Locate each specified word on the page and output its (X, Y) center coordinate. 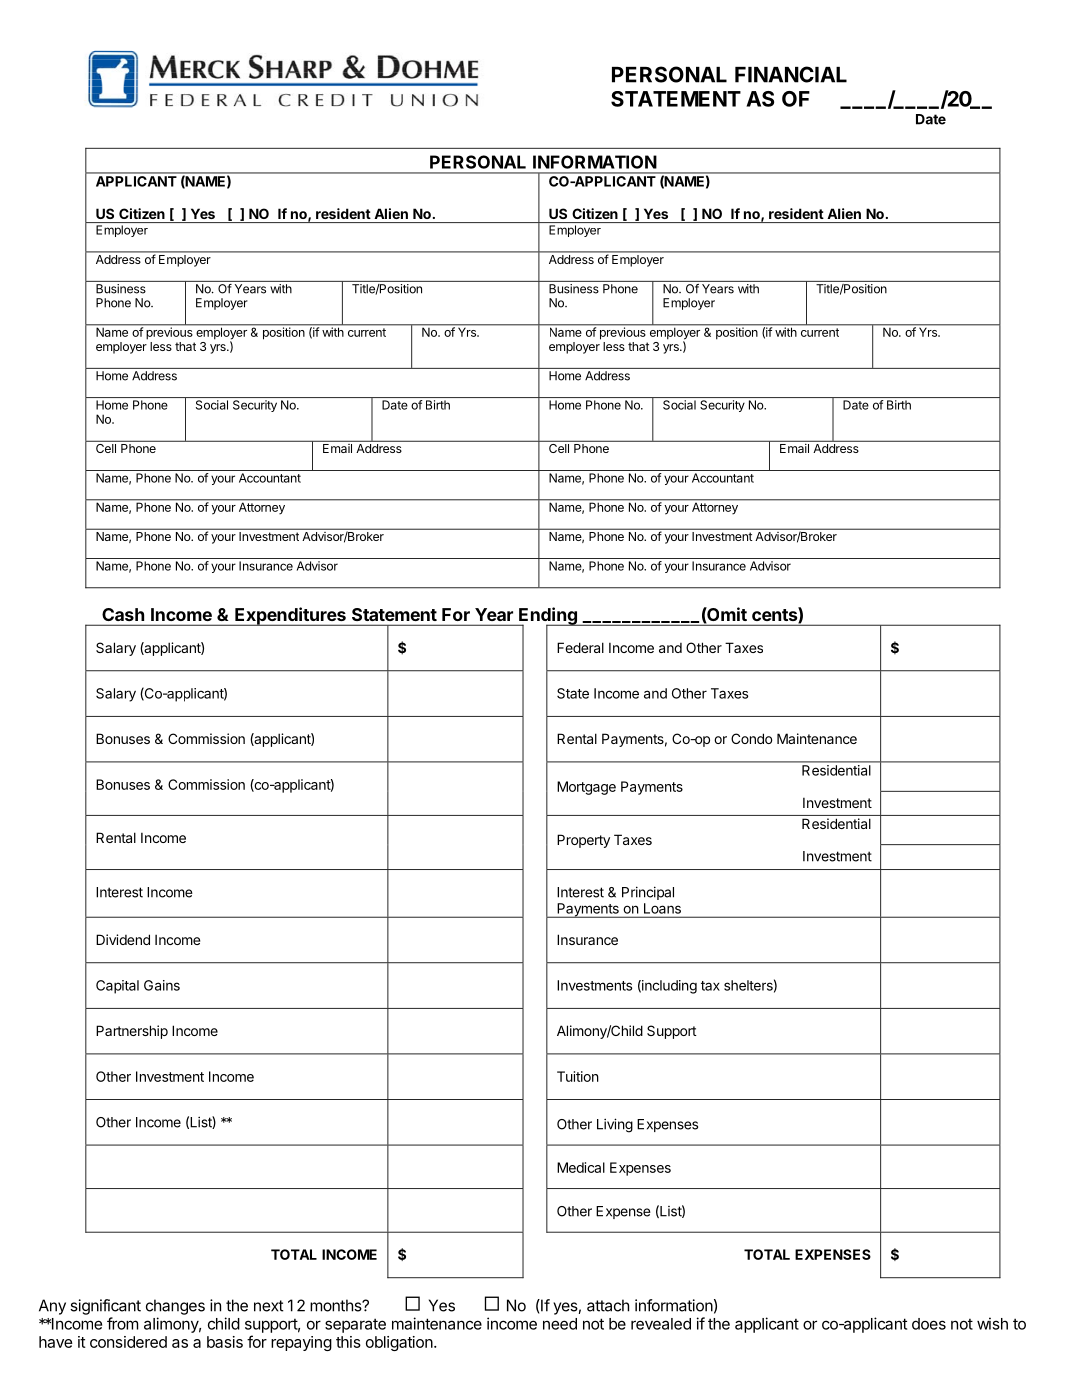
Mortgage (586, 788)
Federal (580, 647)
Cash (123, 614)
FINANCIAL (791, 74)
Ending (548, 617)
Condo (751, 738)
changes (175, 1307)
